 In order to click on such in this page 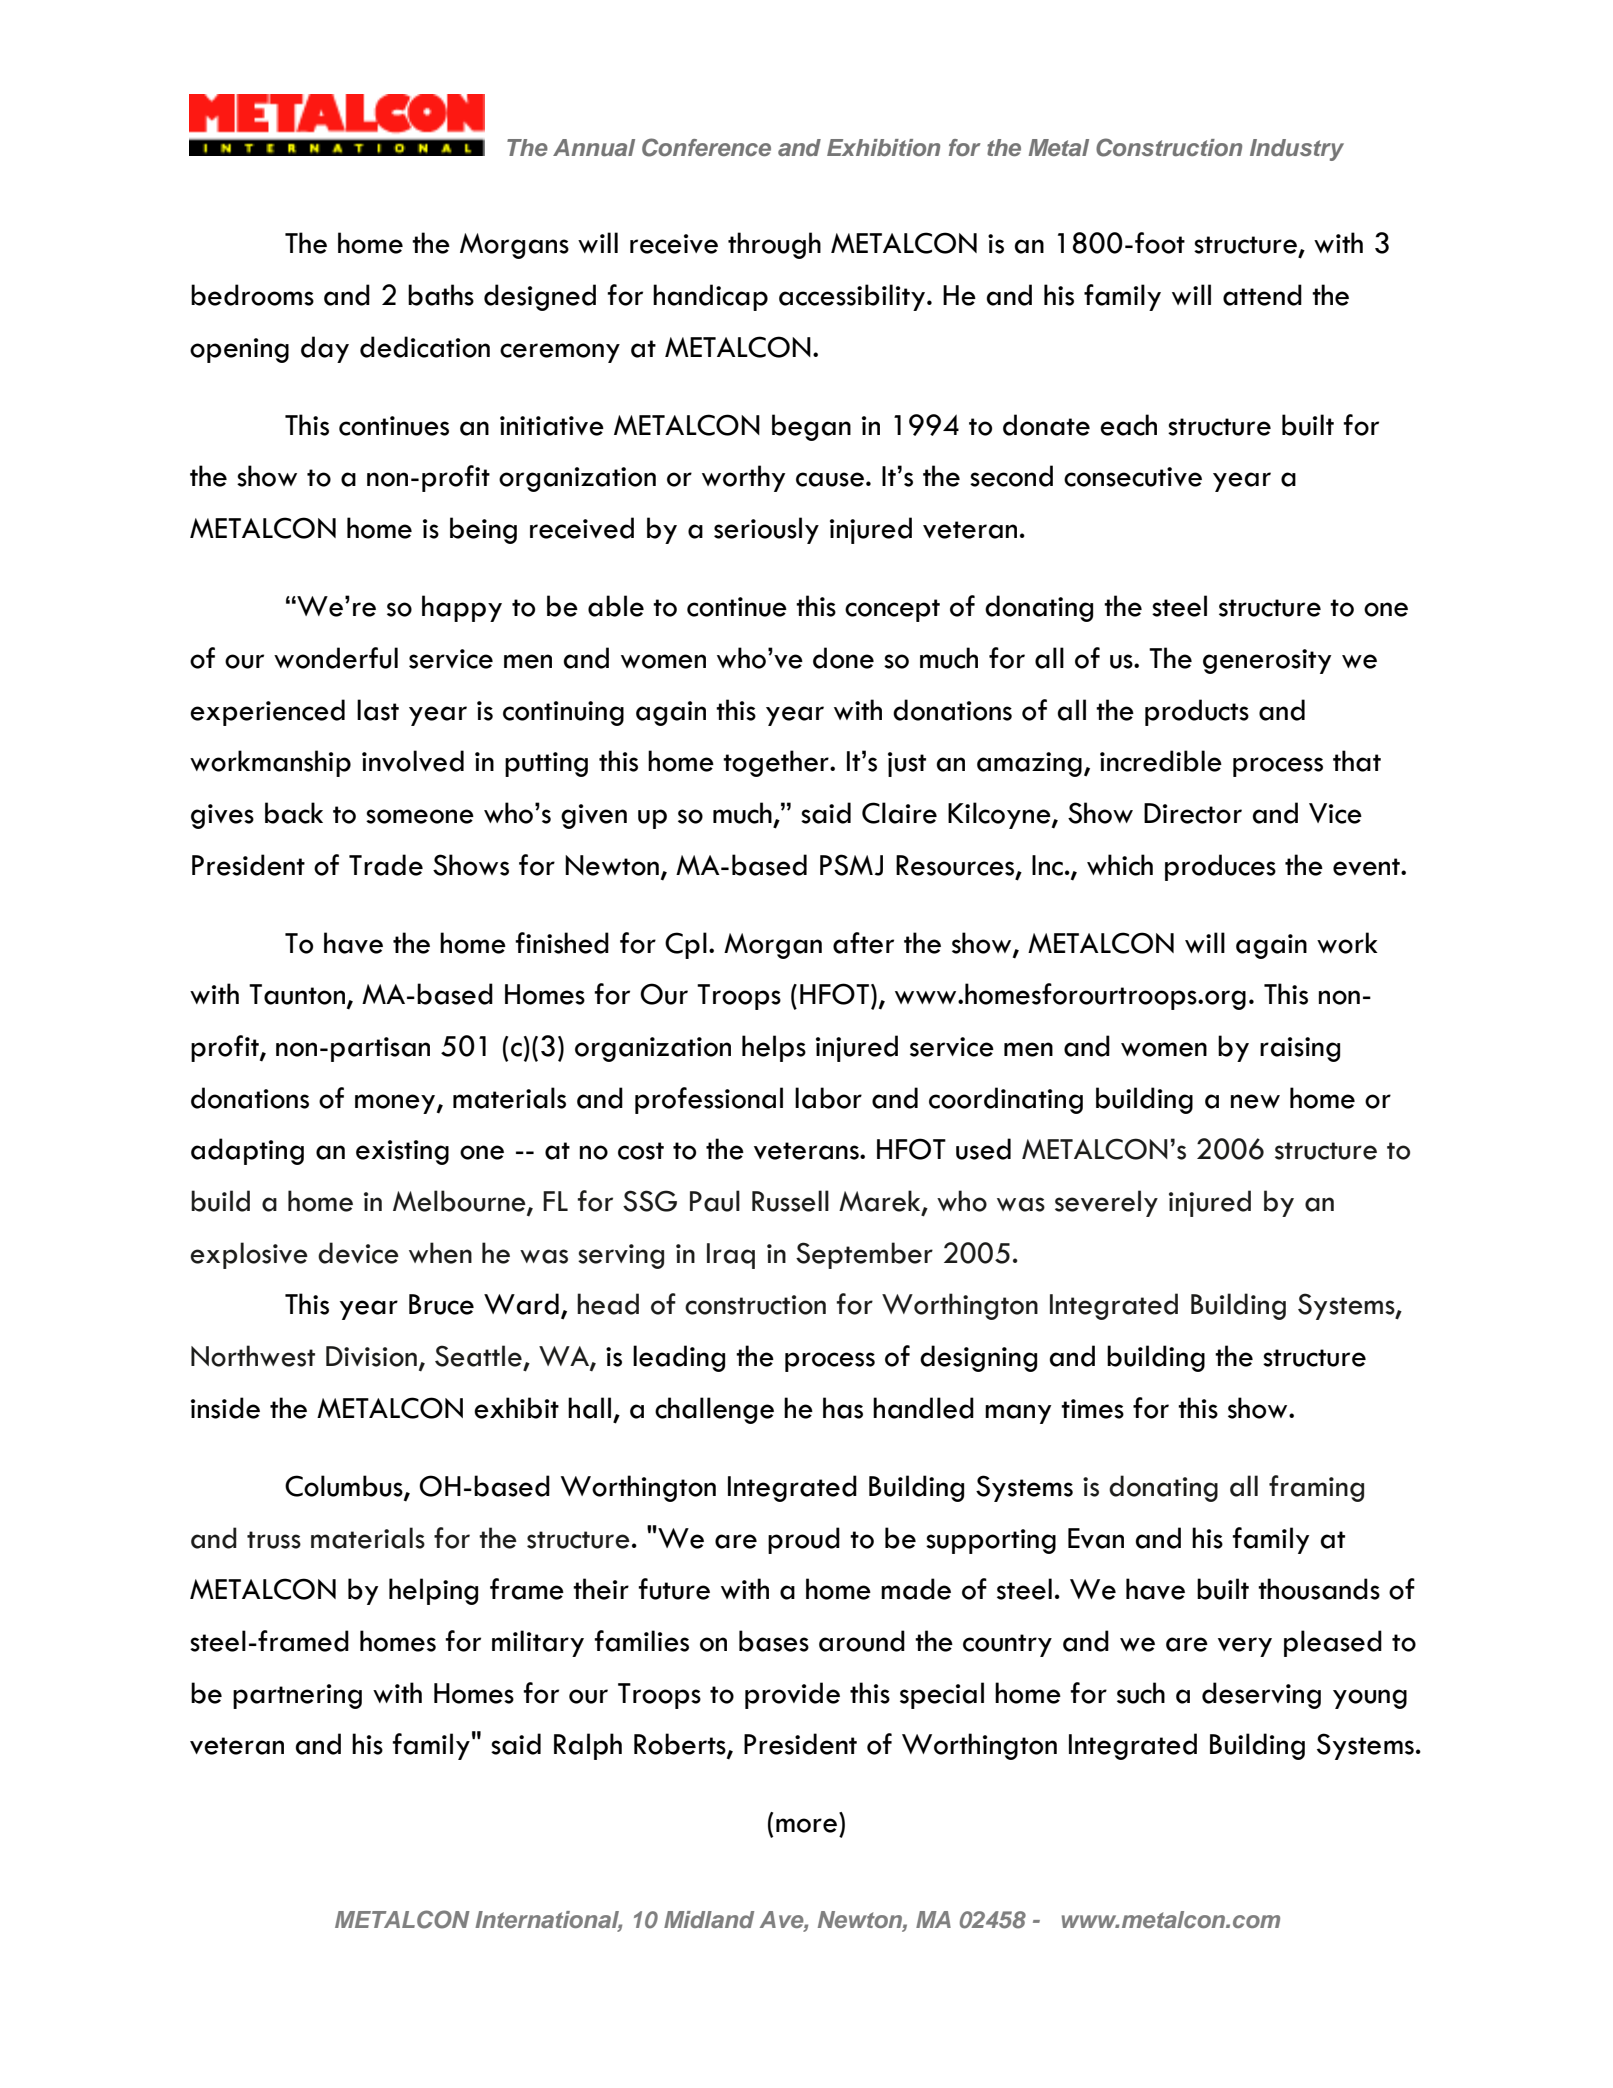, I will do `click(1141, 1693)`.
